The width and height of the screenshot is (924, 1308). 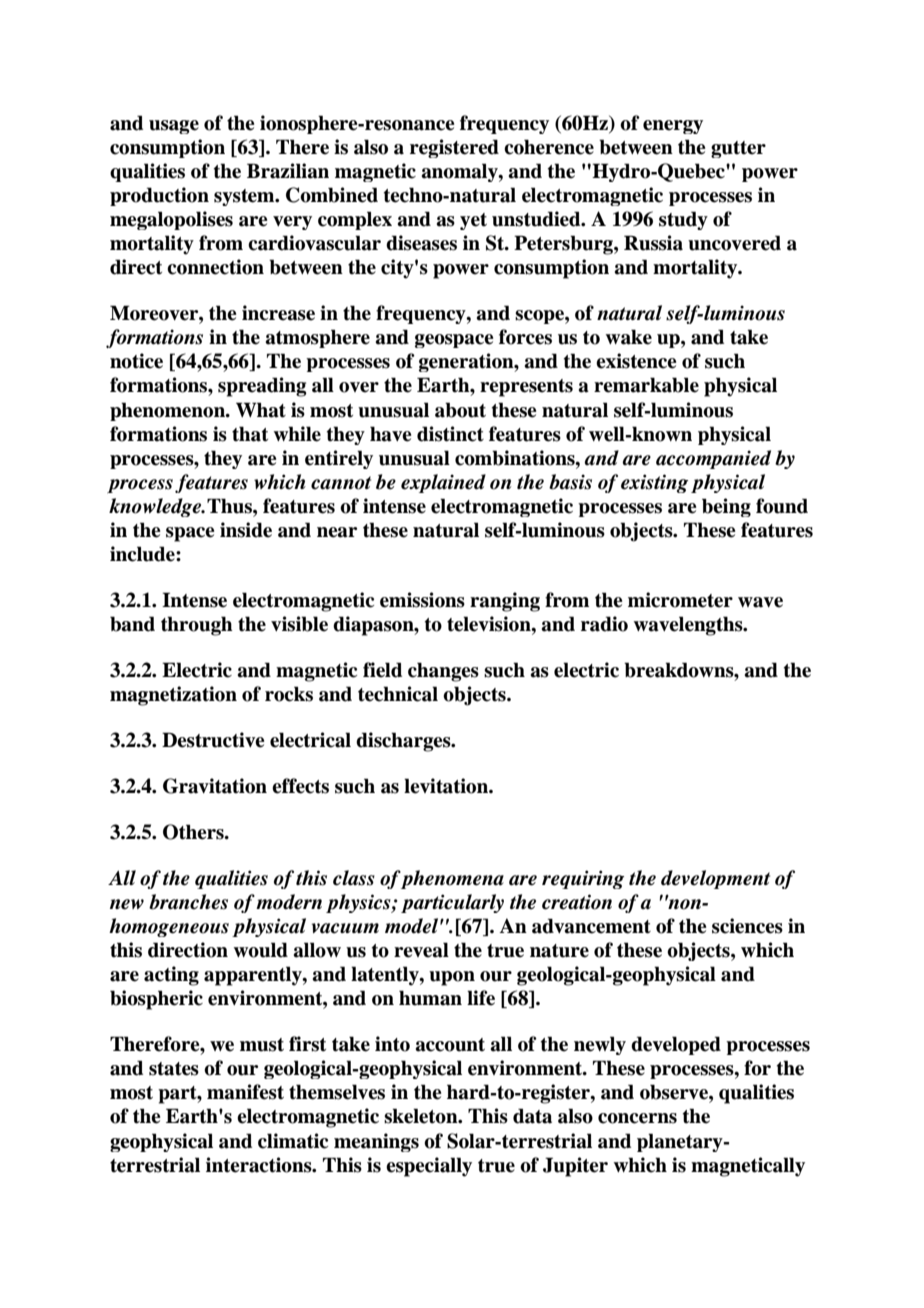 I want to click on micrometer, so click(x=680, y=600).
